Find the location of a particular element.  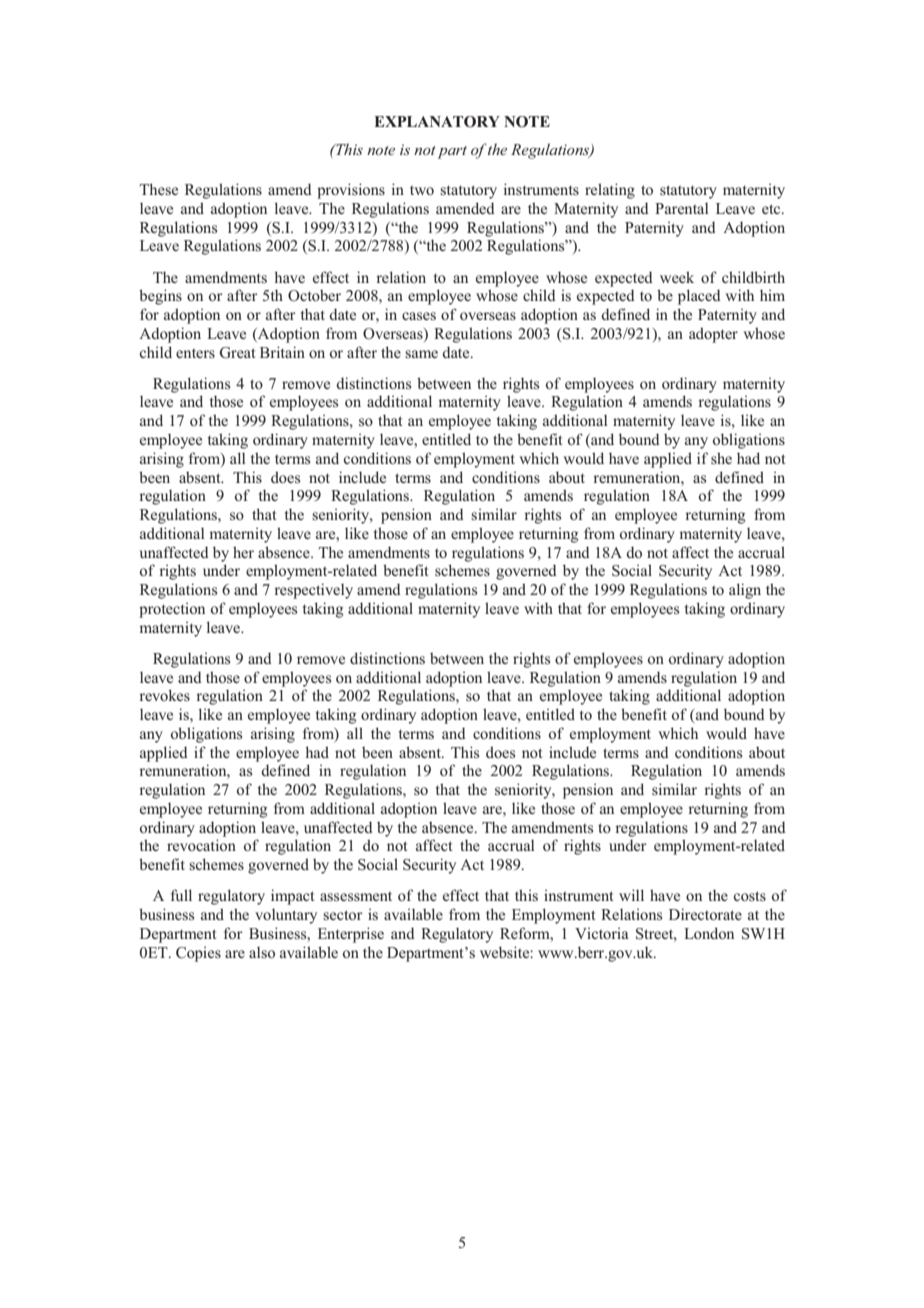

also is located at coordinates (262, 952).
